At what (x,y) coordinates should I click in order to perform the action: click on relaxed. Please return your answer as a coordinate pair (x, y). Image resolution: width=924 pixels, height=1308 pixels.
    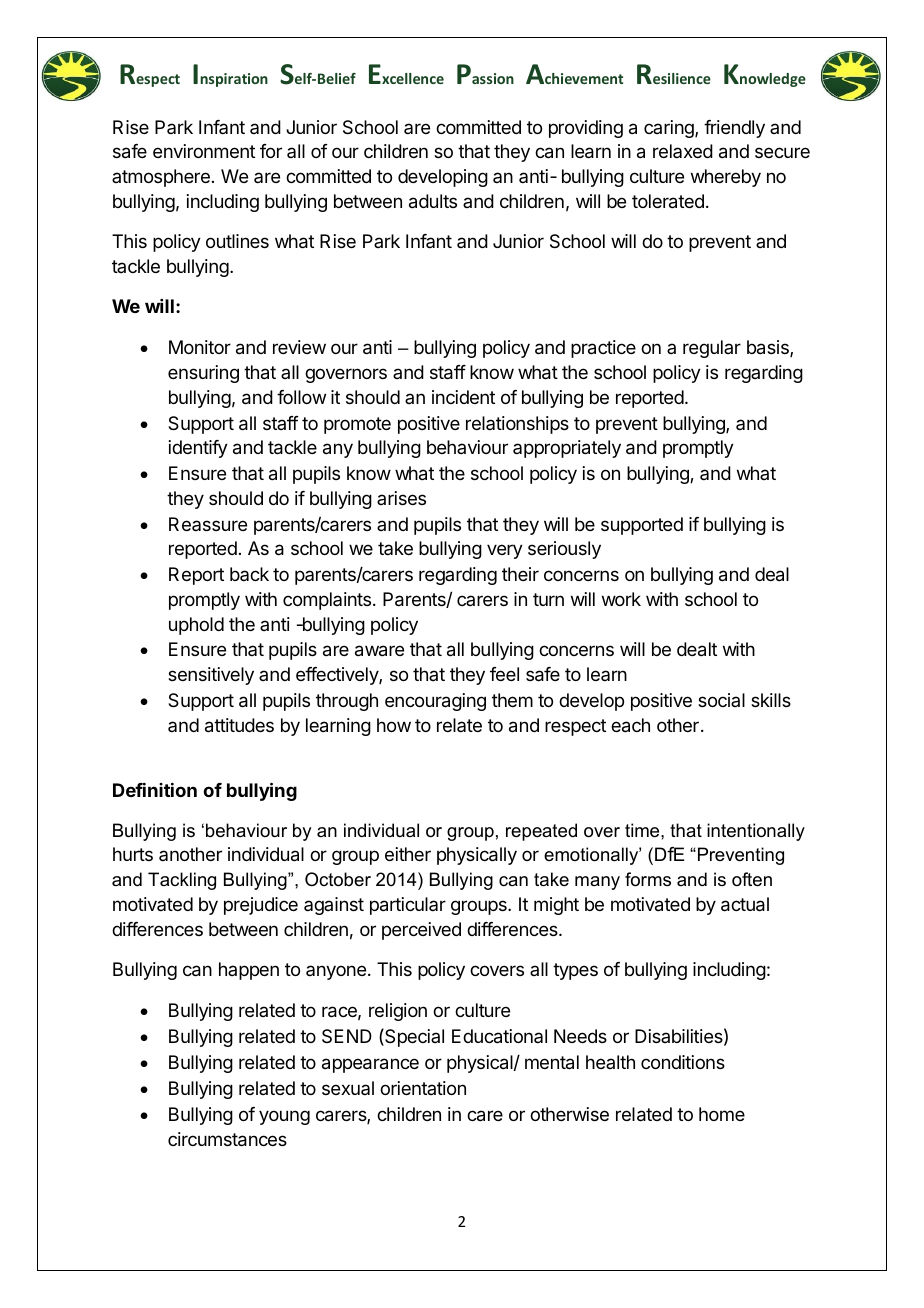
    Looking at the image, I should click on (683, 151).
